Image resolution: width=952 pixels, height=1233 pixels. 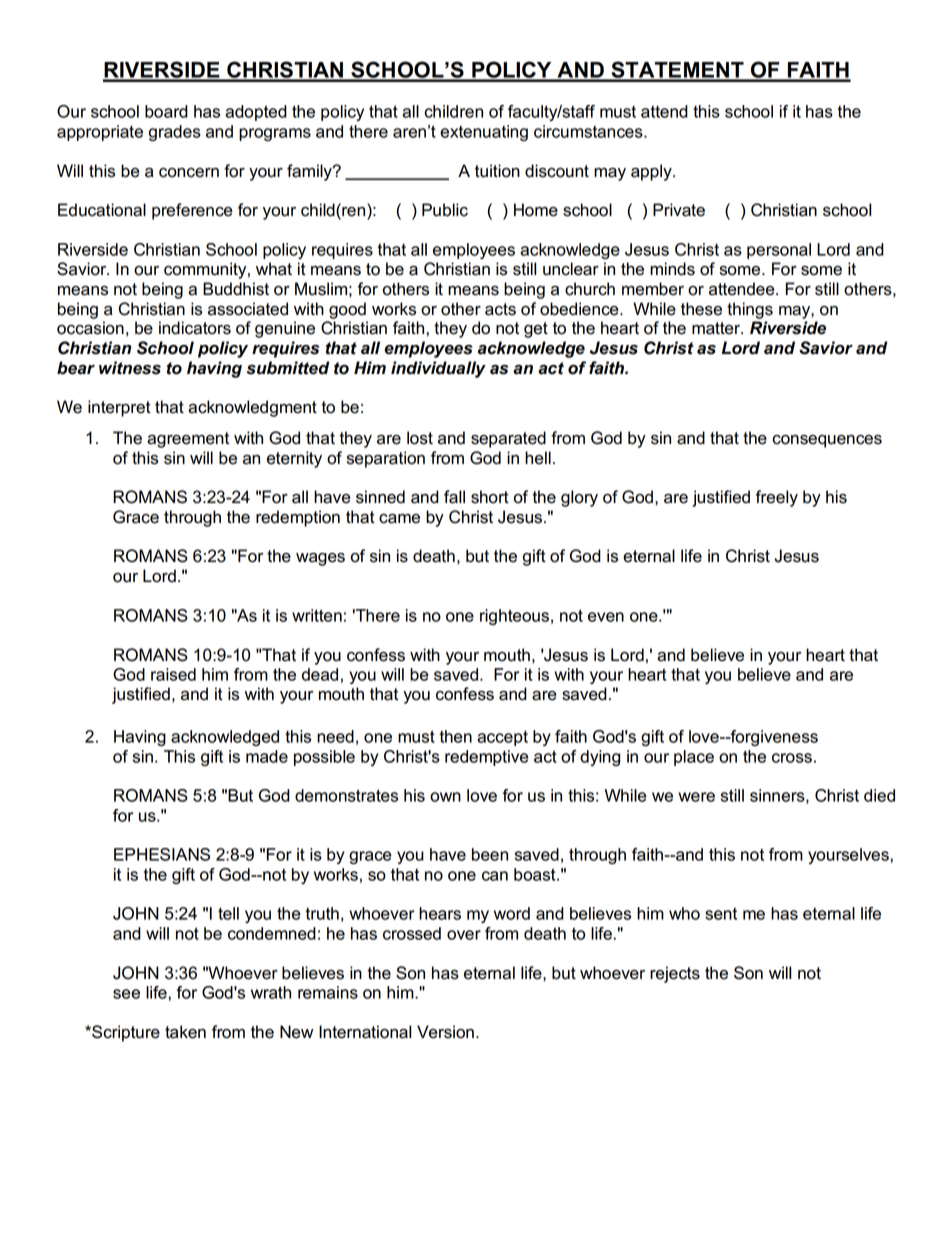 I want to click on came, so click(x=399, y=519).
